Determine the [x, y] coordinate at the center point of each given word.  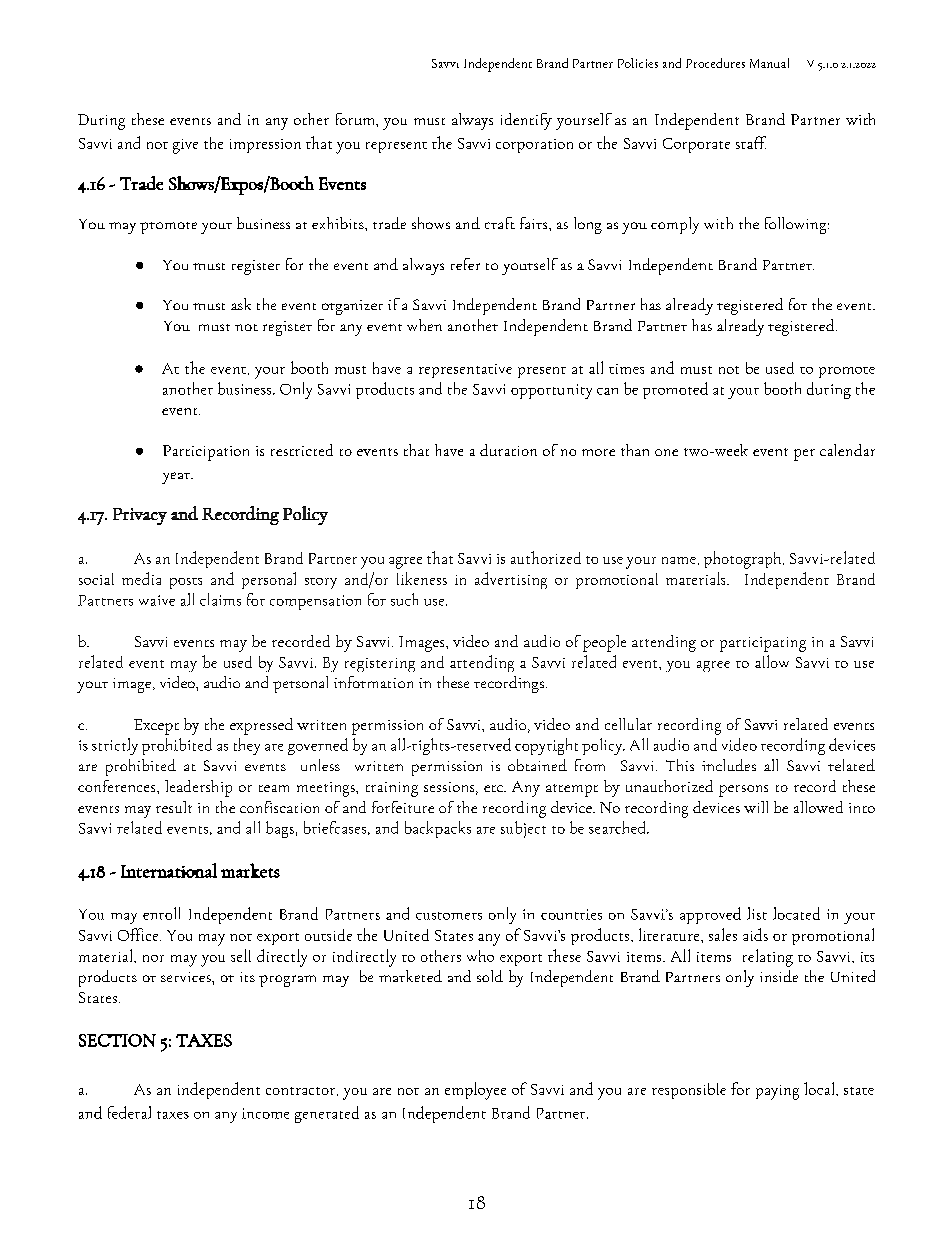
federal [129, 1112]
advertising [511, 580]
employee [475, 1091]
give [185, 146]
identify [526, 121]
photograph [744, 560]
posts [186, 583]
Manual [769, 63]
